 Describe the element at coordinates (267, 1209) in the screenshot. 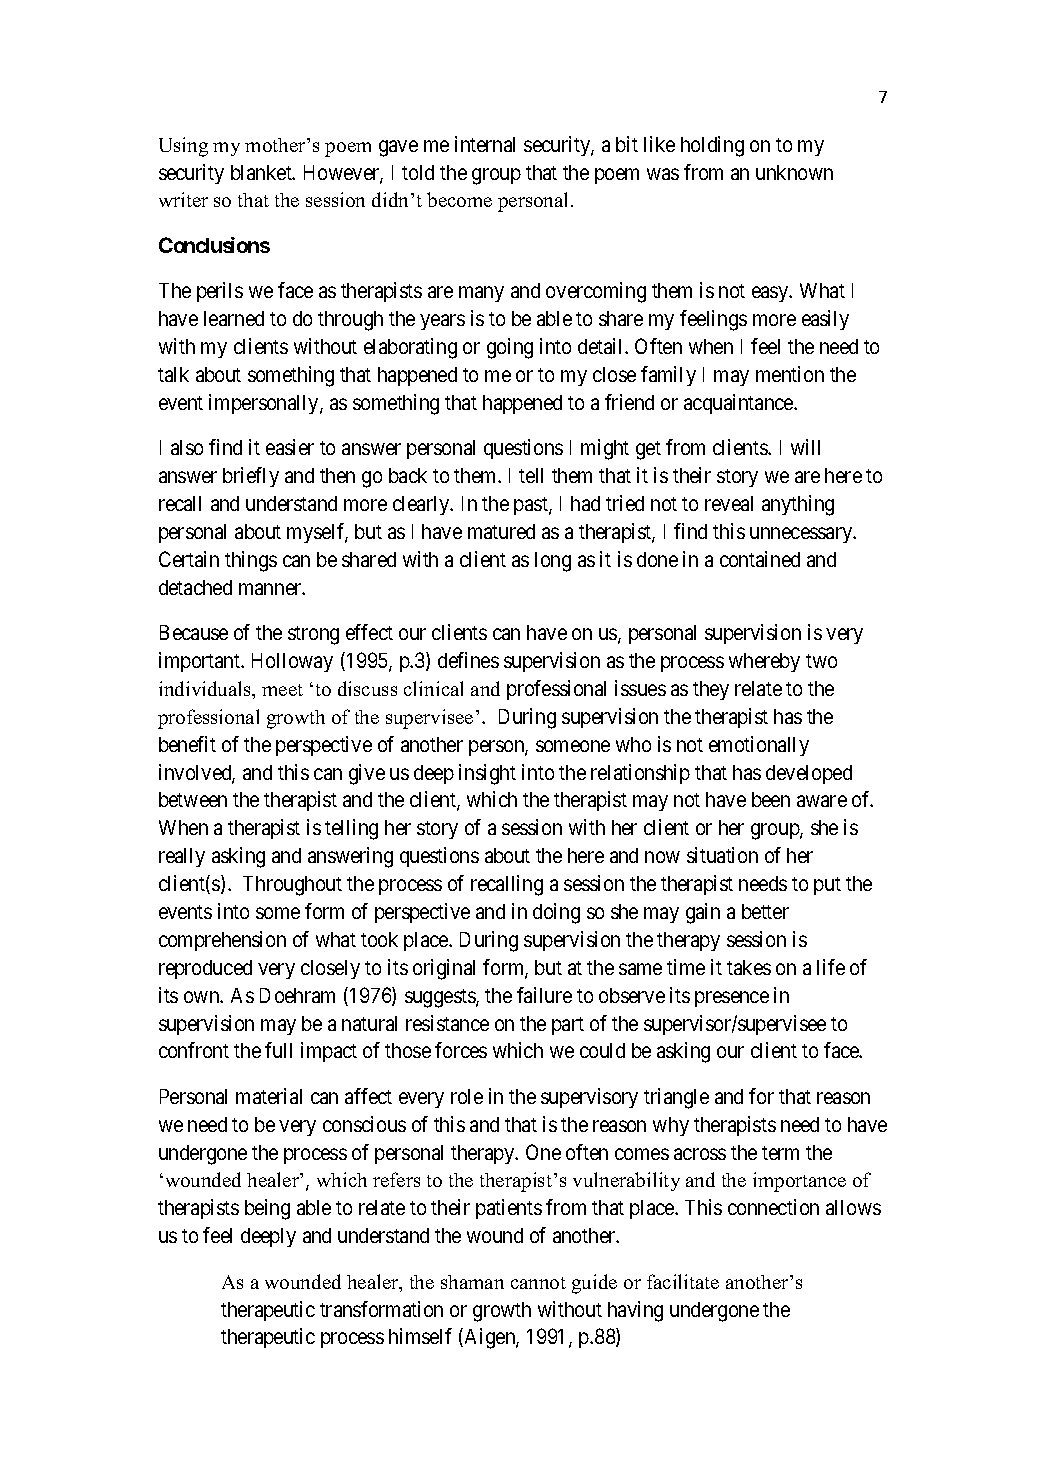

I see `being` at that location.
